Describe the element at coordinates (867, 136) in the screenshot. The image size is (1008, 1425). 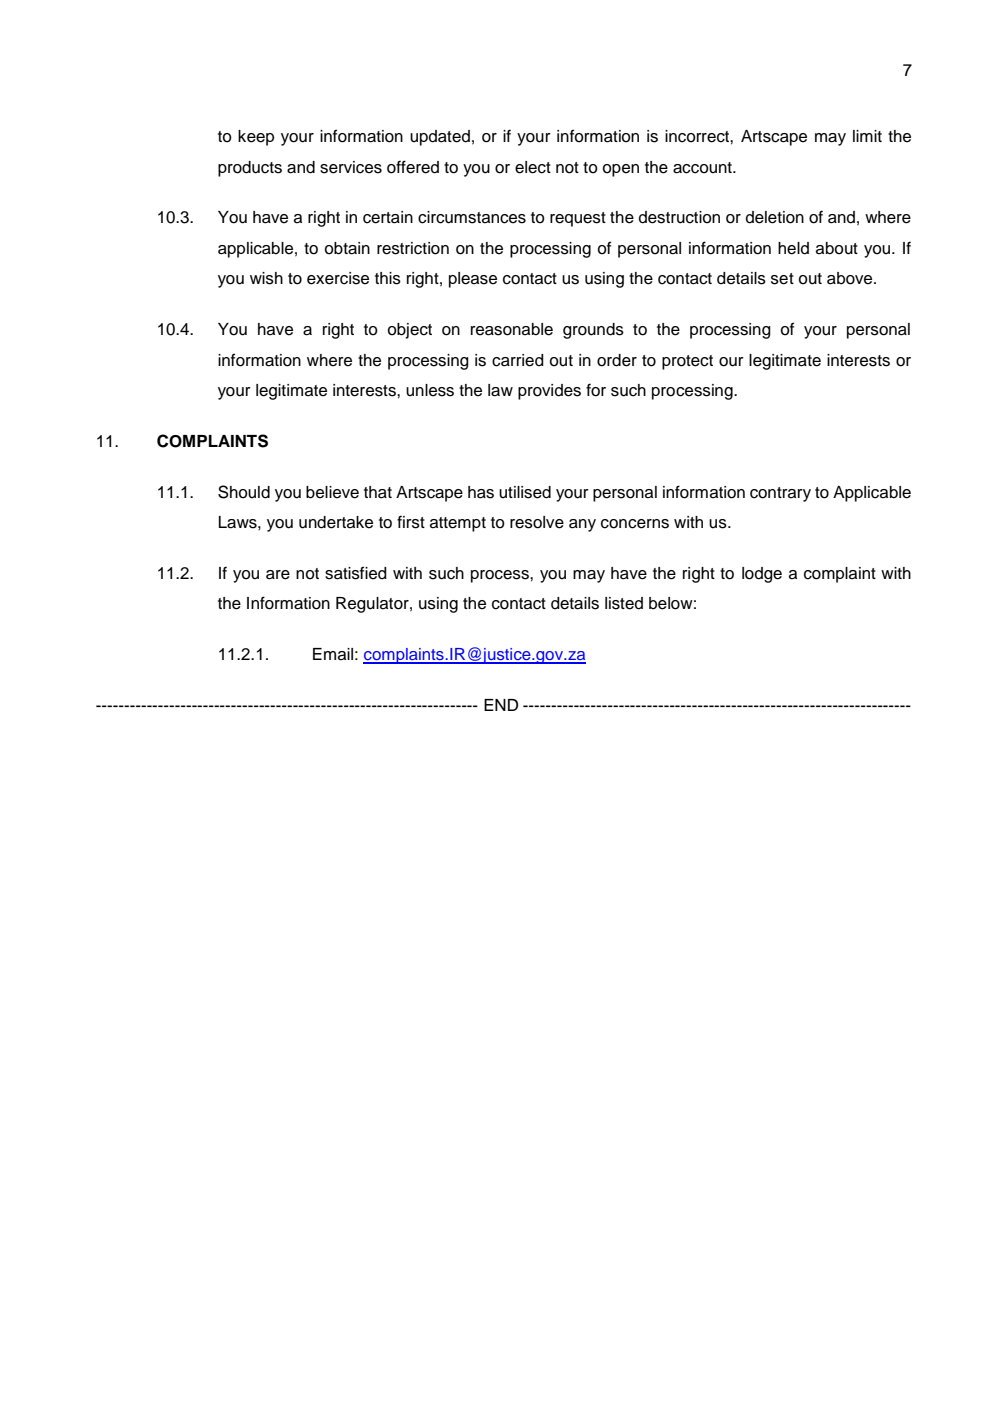
I see `limit` at that location.
